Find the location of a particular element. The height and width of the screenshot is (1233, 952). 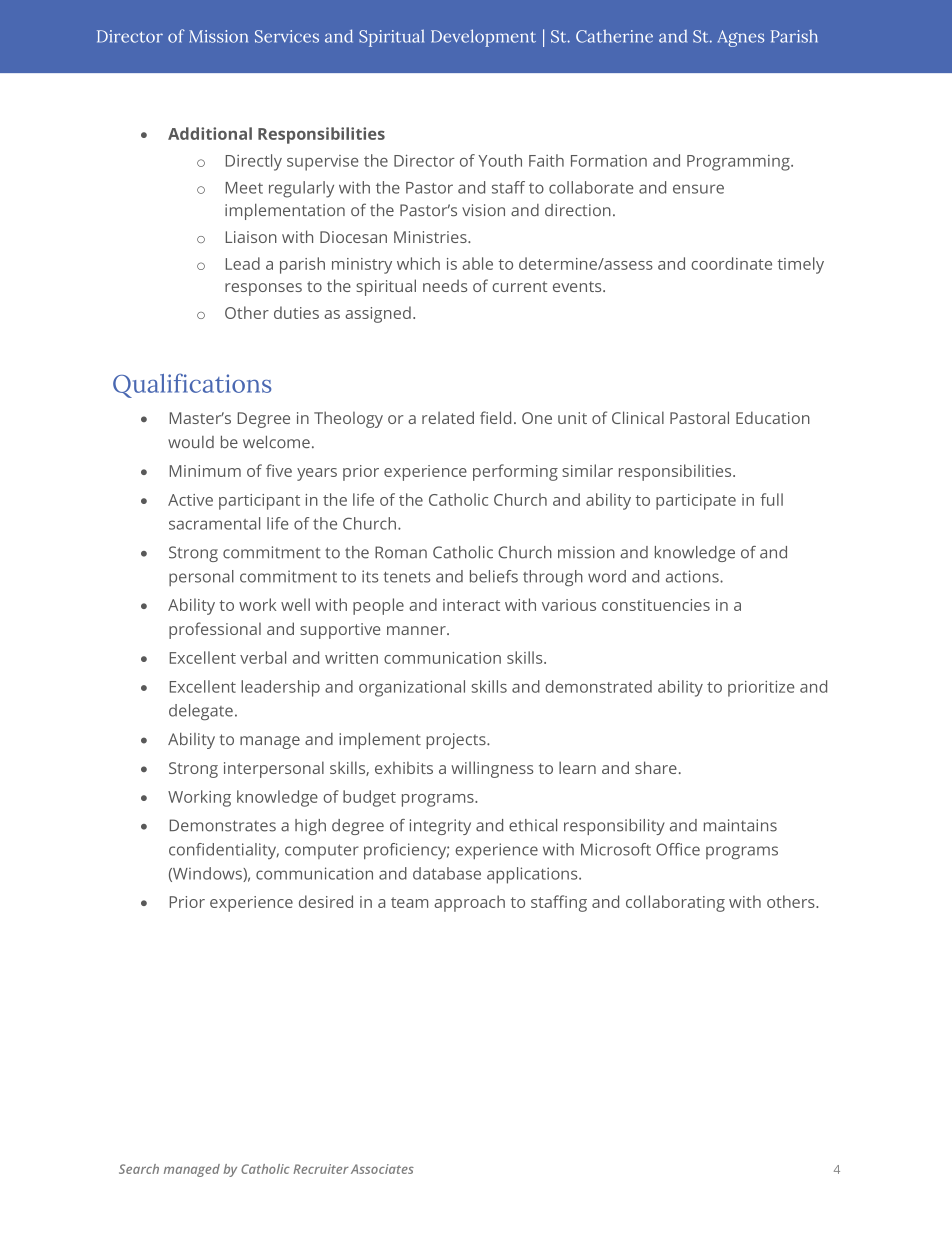

maintains is located at coordinates (740, 825).
